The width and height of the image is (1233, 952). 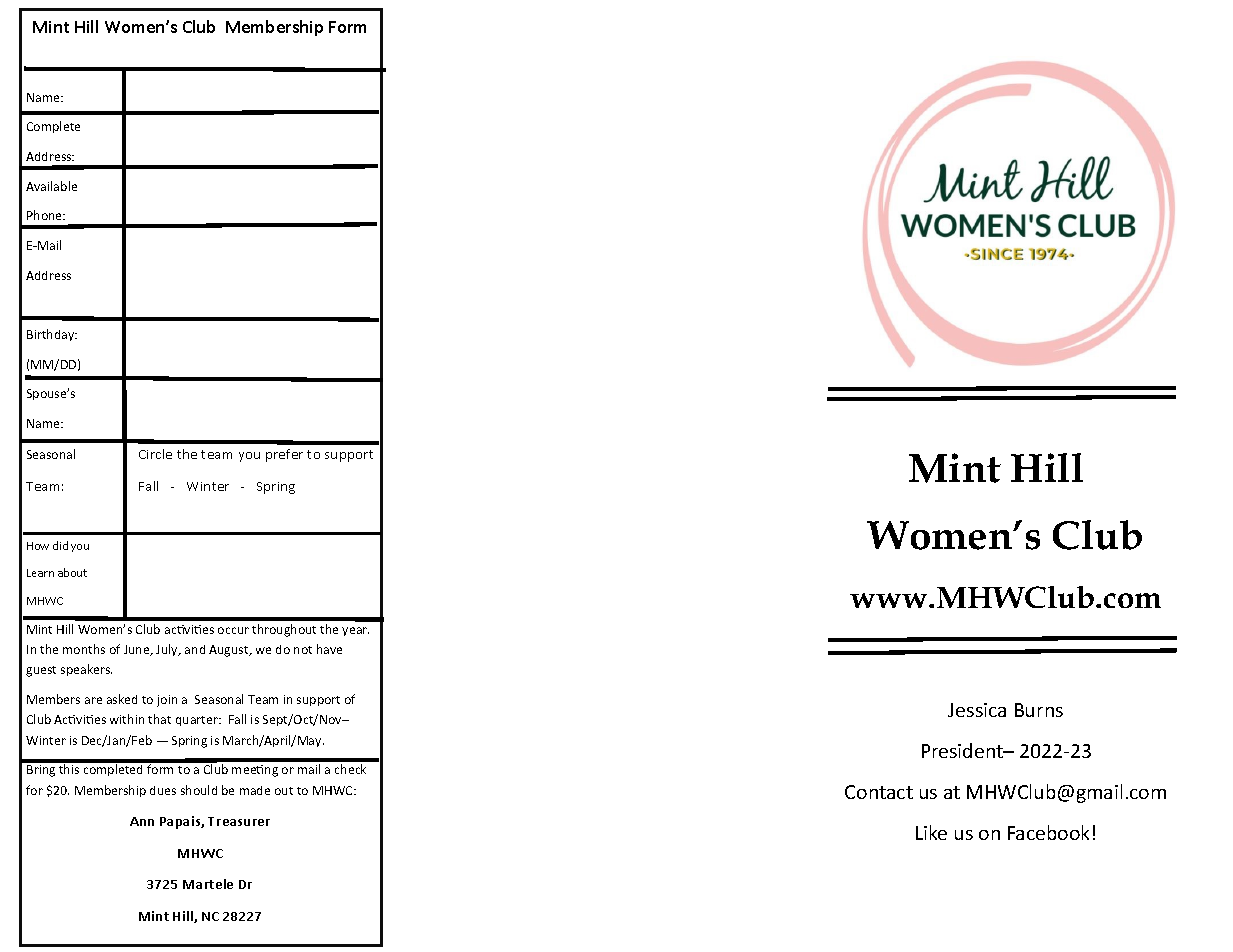 What do you see at coordinates (51, 186) in the image?
I see `Available` at bounding box center [51, 186].
